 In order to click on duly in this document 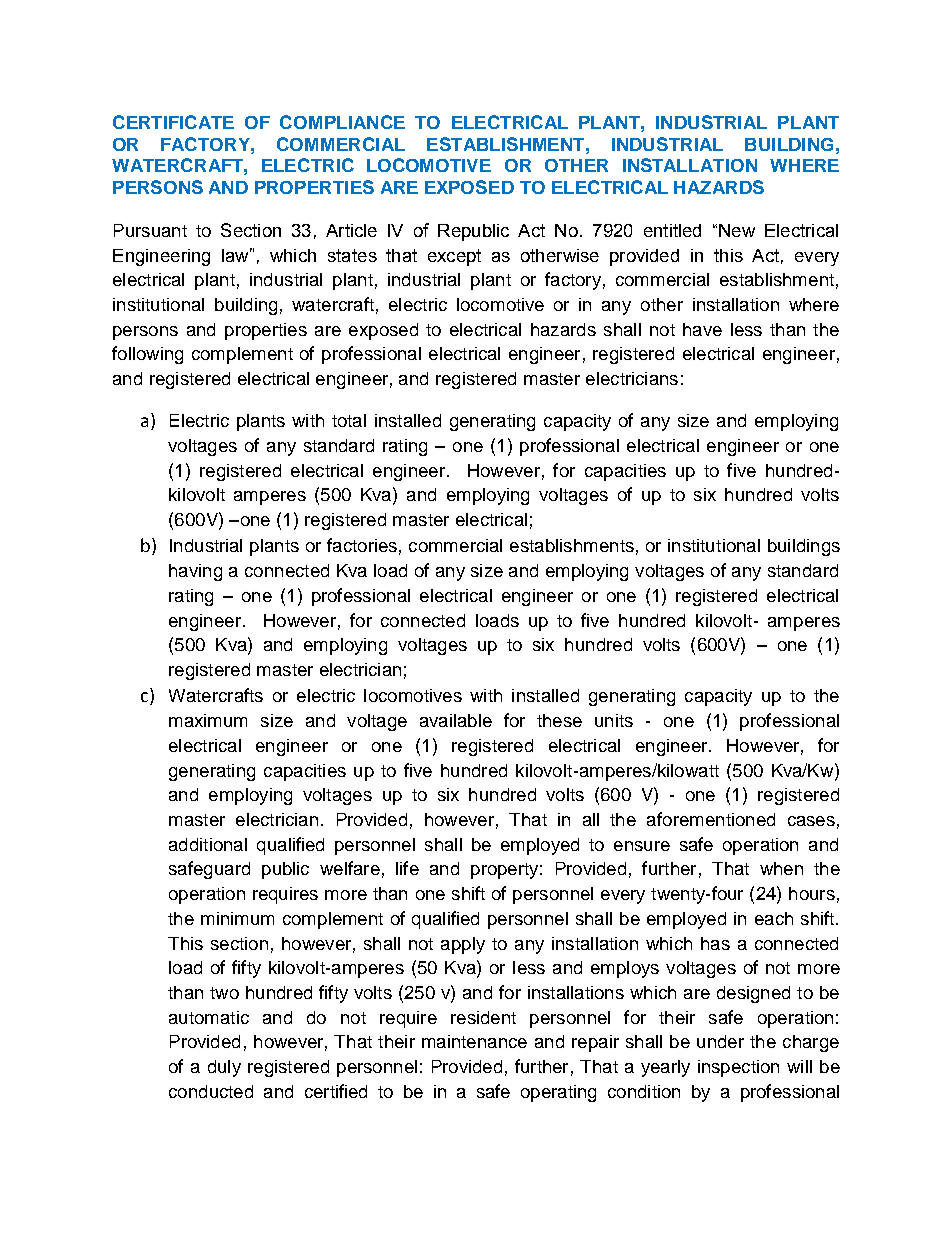, I will do `click(224, 1068)`.
